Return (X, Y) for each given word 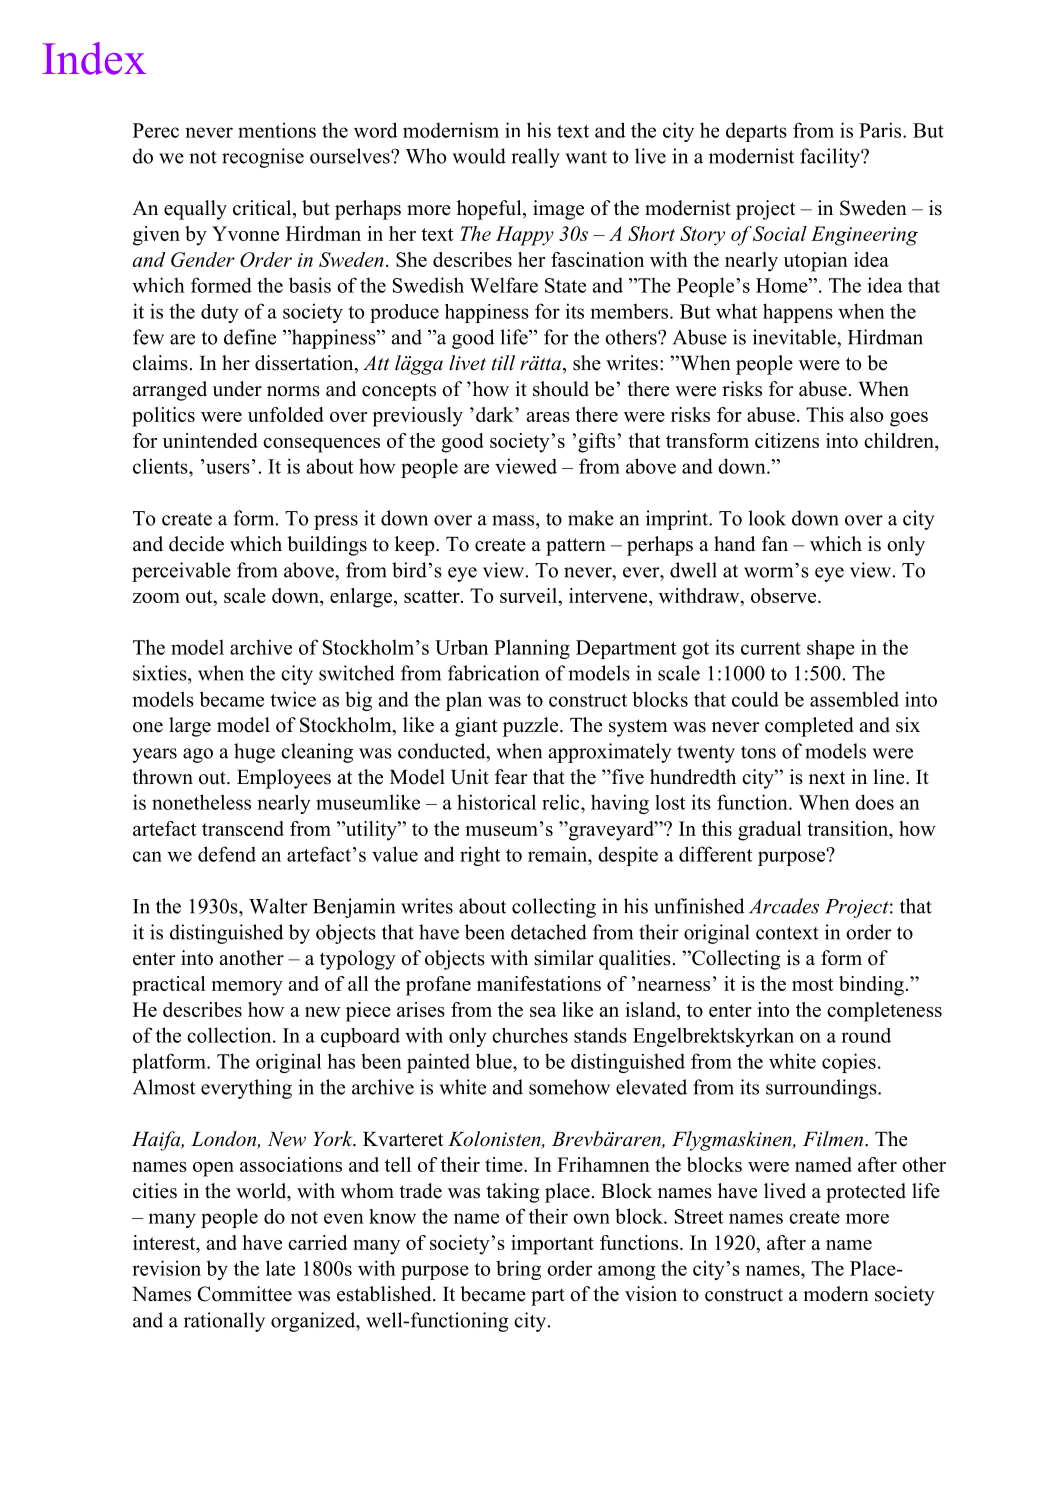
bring (518, 1270)
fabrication (493, 673)
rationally (224, 1322)
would (479, 156)
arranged (170, 391)
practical (169, 986)
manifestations (539, 983)
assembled (854, 699)
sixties (161, 673)
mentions (277, 130)
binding (871, 986)
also (866, 414)
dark (496, 414)
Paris (881, 130)
